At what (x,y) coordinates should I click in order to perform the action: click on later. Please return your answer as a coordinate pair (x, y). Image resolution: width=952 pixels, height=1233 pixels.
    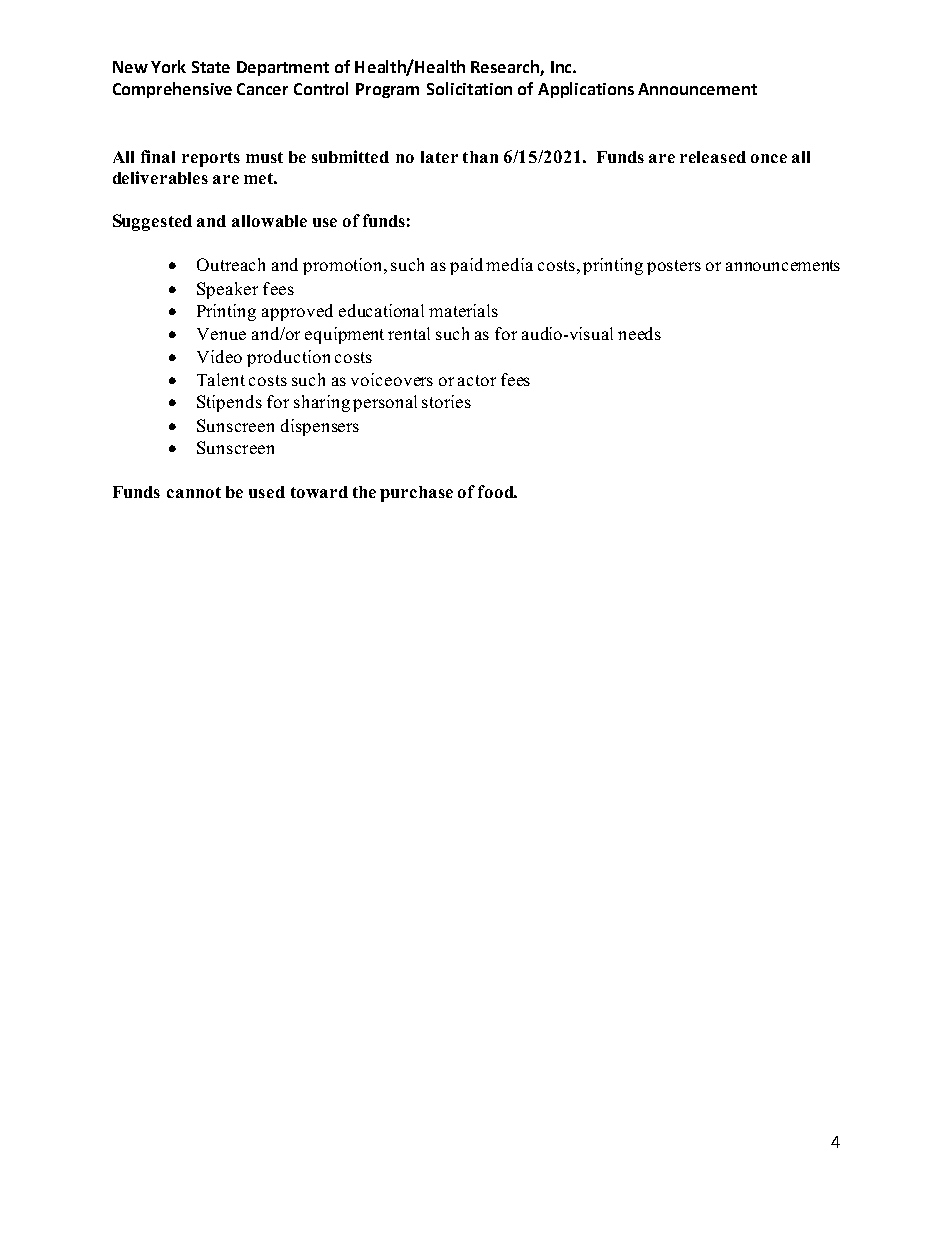
    Looking at the image, I should click on (439, 157).
